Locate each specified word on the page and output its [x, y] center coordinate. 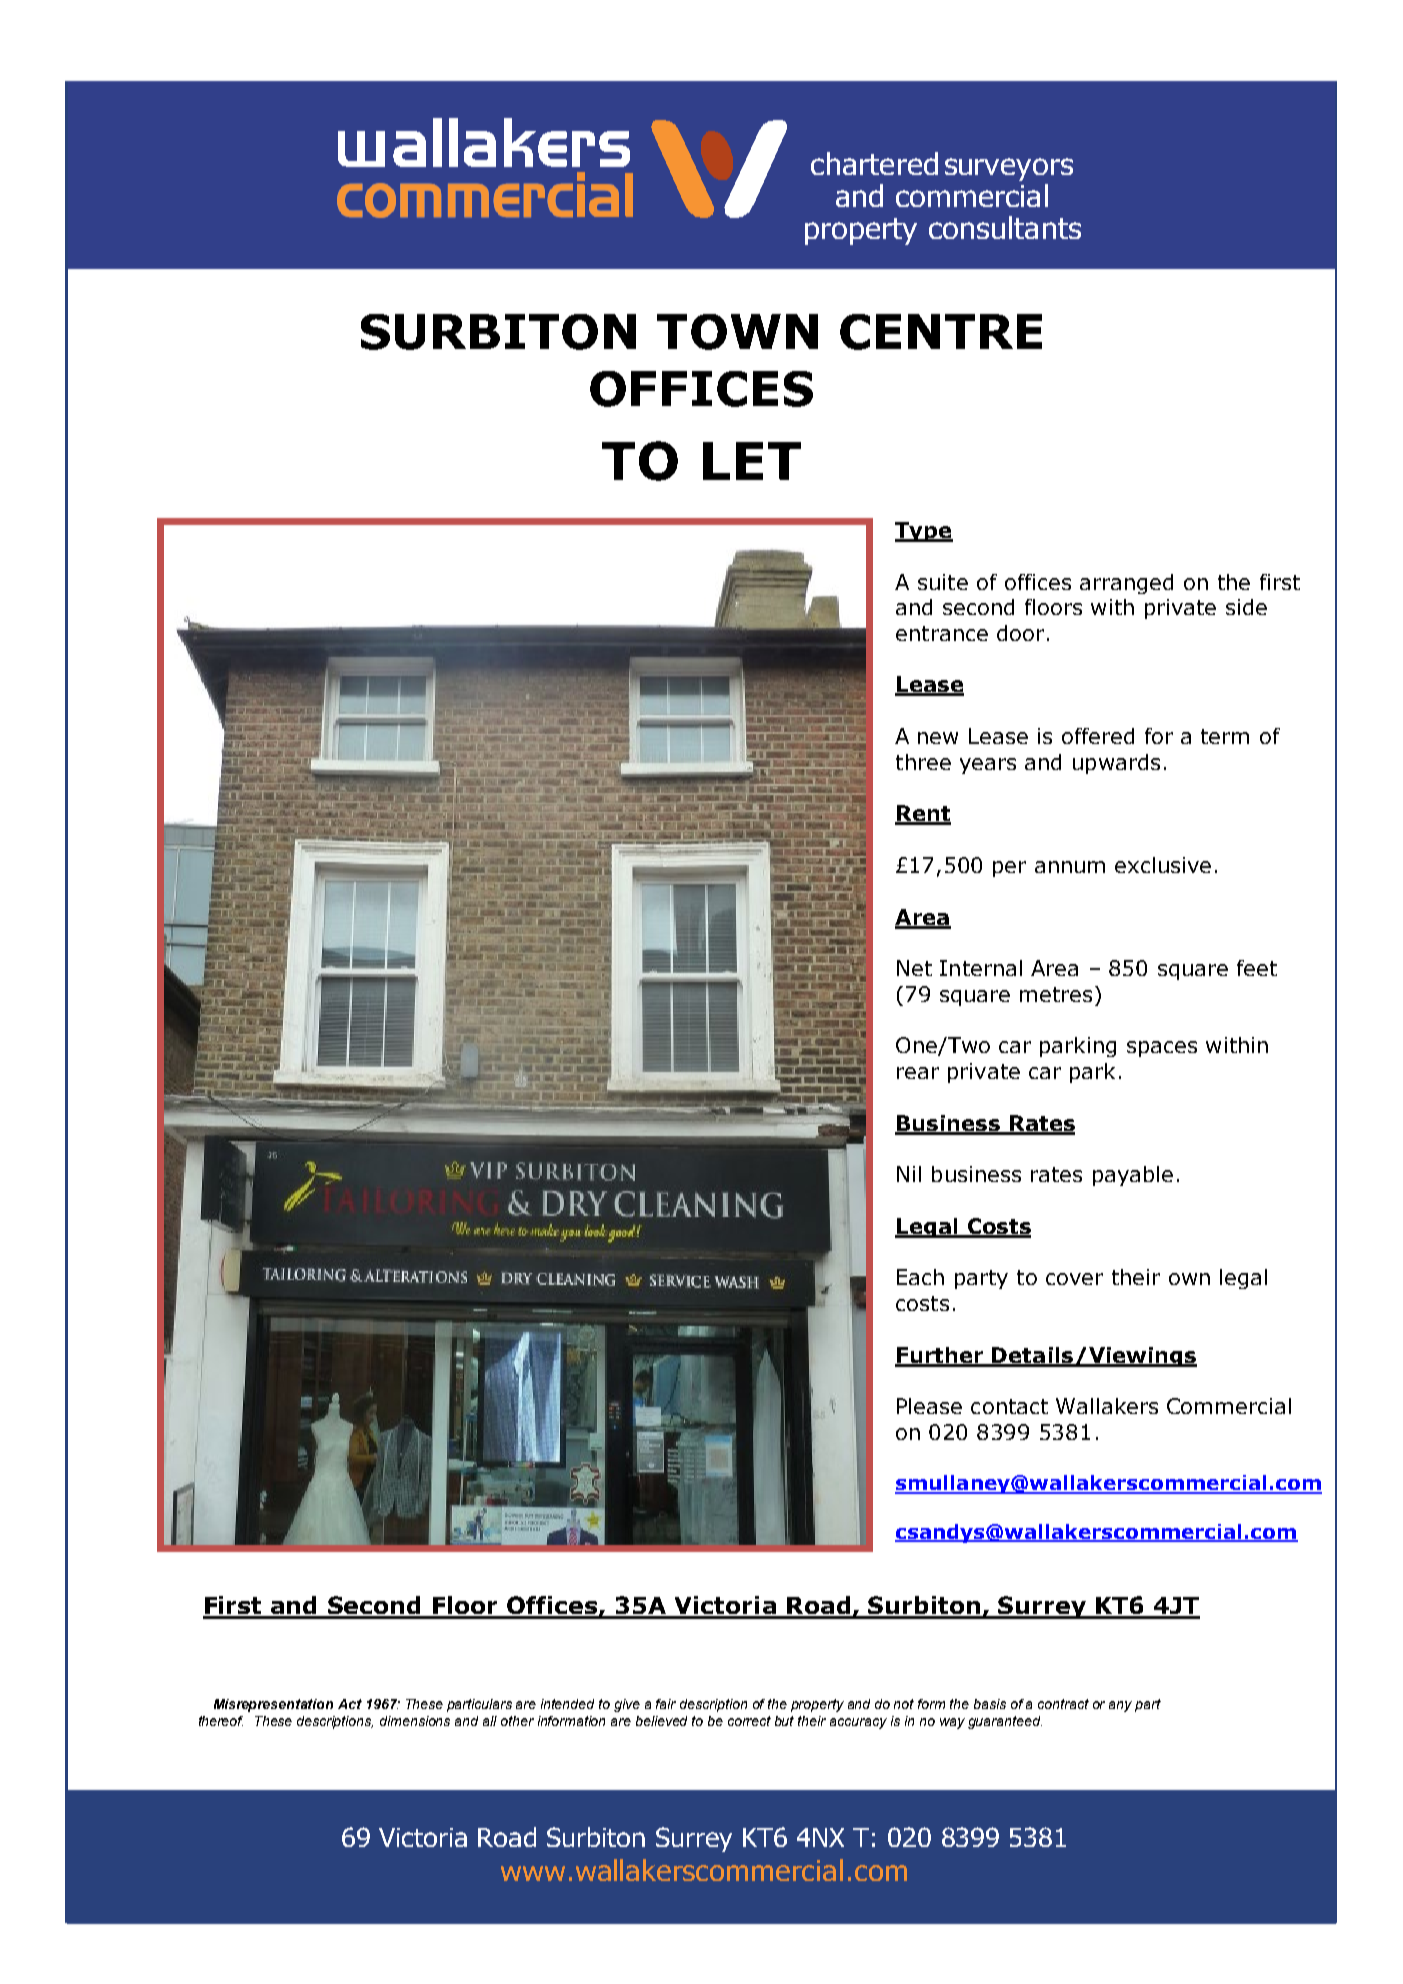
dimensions [415, 1721]
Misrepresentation [273, 1705]
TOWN [737, 332]
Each [920, 1277]
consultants [1005, 227]
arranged [1126, 584]
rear [918, 1073]
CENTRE [941, 332]
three [923, 762]
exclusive [1163, 865]
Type [924, 532]
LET [752, 461]
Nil [909, 1174]
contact [1009, 1406]
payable [1133, 1176]
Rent [923, 814]
